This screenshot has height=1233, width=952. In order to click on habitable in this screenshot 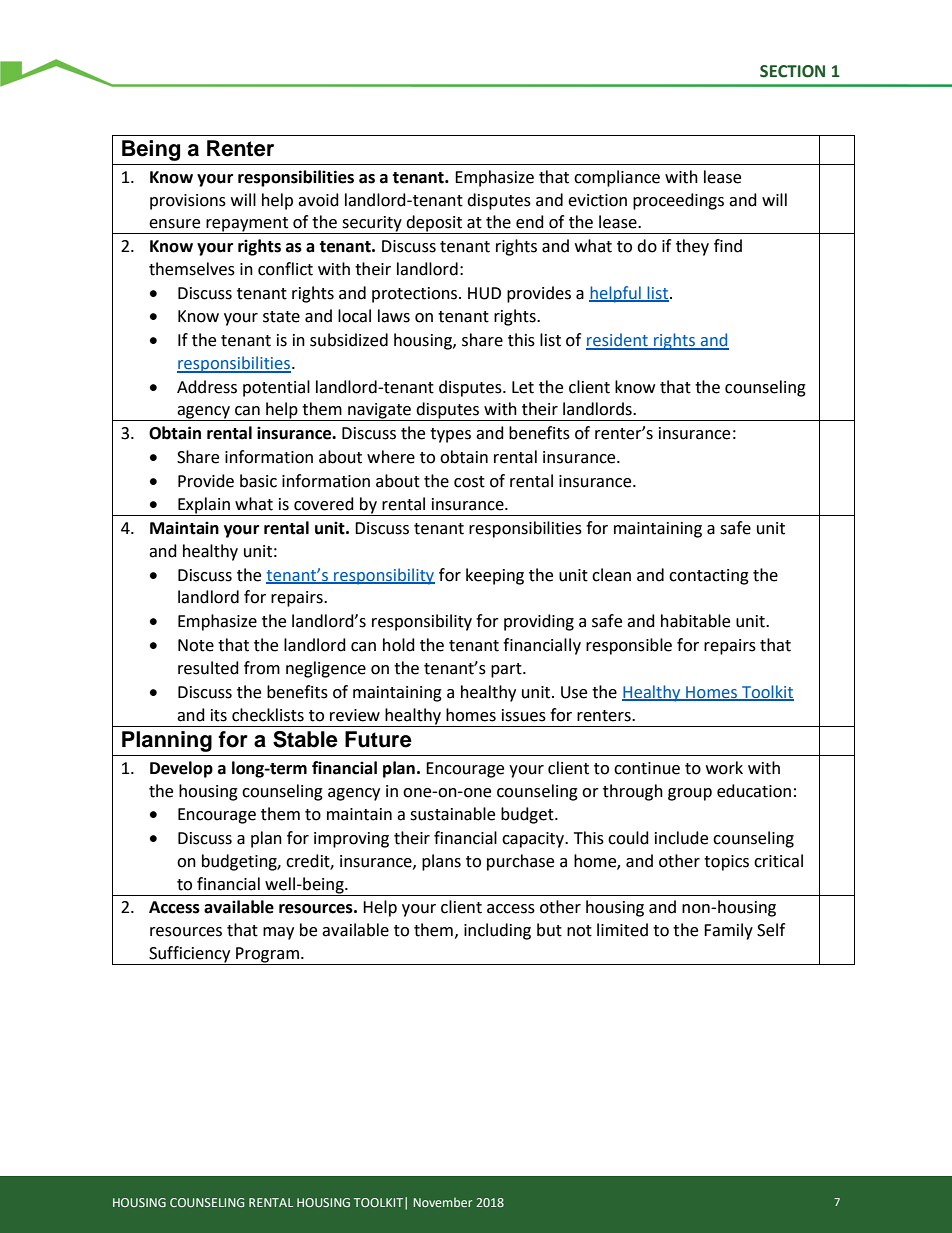, I will do `click(695, 621)`.
